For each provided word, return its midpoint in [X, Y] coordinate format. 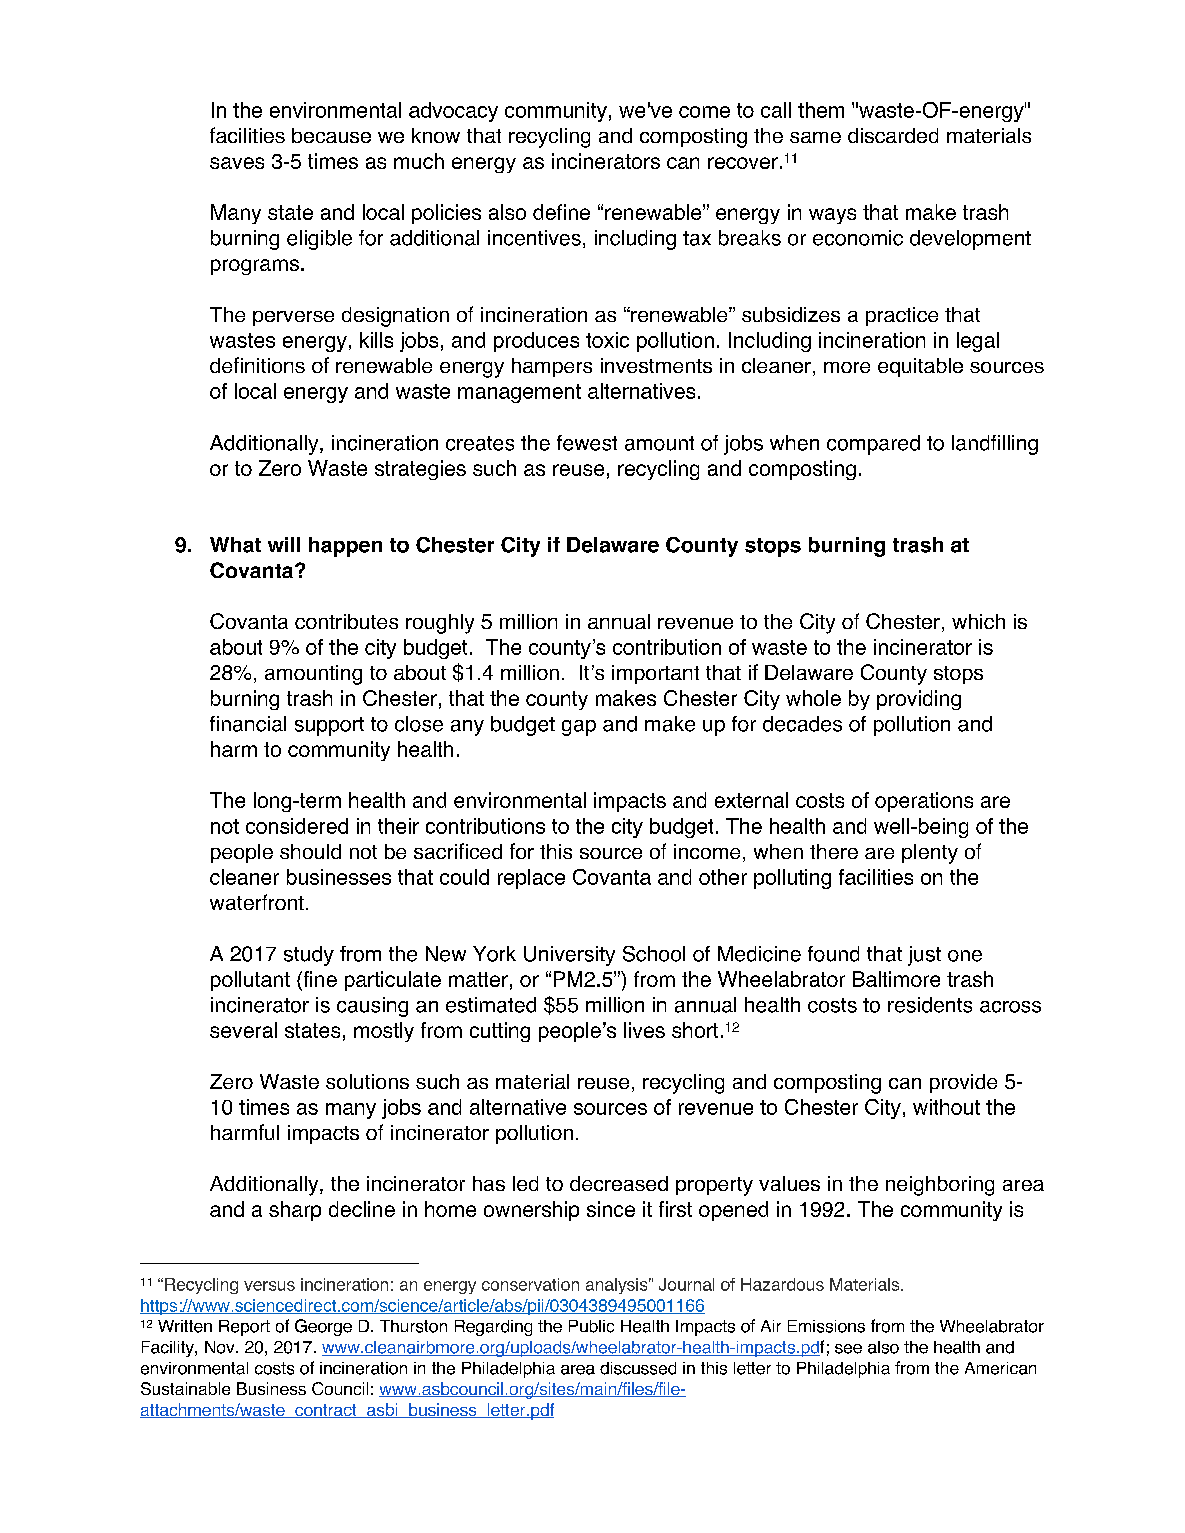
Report [244, 1328]
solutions [367, 1081]
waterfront [257, 902]
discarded [893, 135]
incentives [534, 238]
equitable [920, 367]
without [946, 1107]
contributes [346, 621]
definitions [257, 365]
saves [237, 163]
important [655, 674]
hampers [552, 367]
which [978, 621]
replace [531, 879]
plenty [930, 854]
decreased [619, 1183]
